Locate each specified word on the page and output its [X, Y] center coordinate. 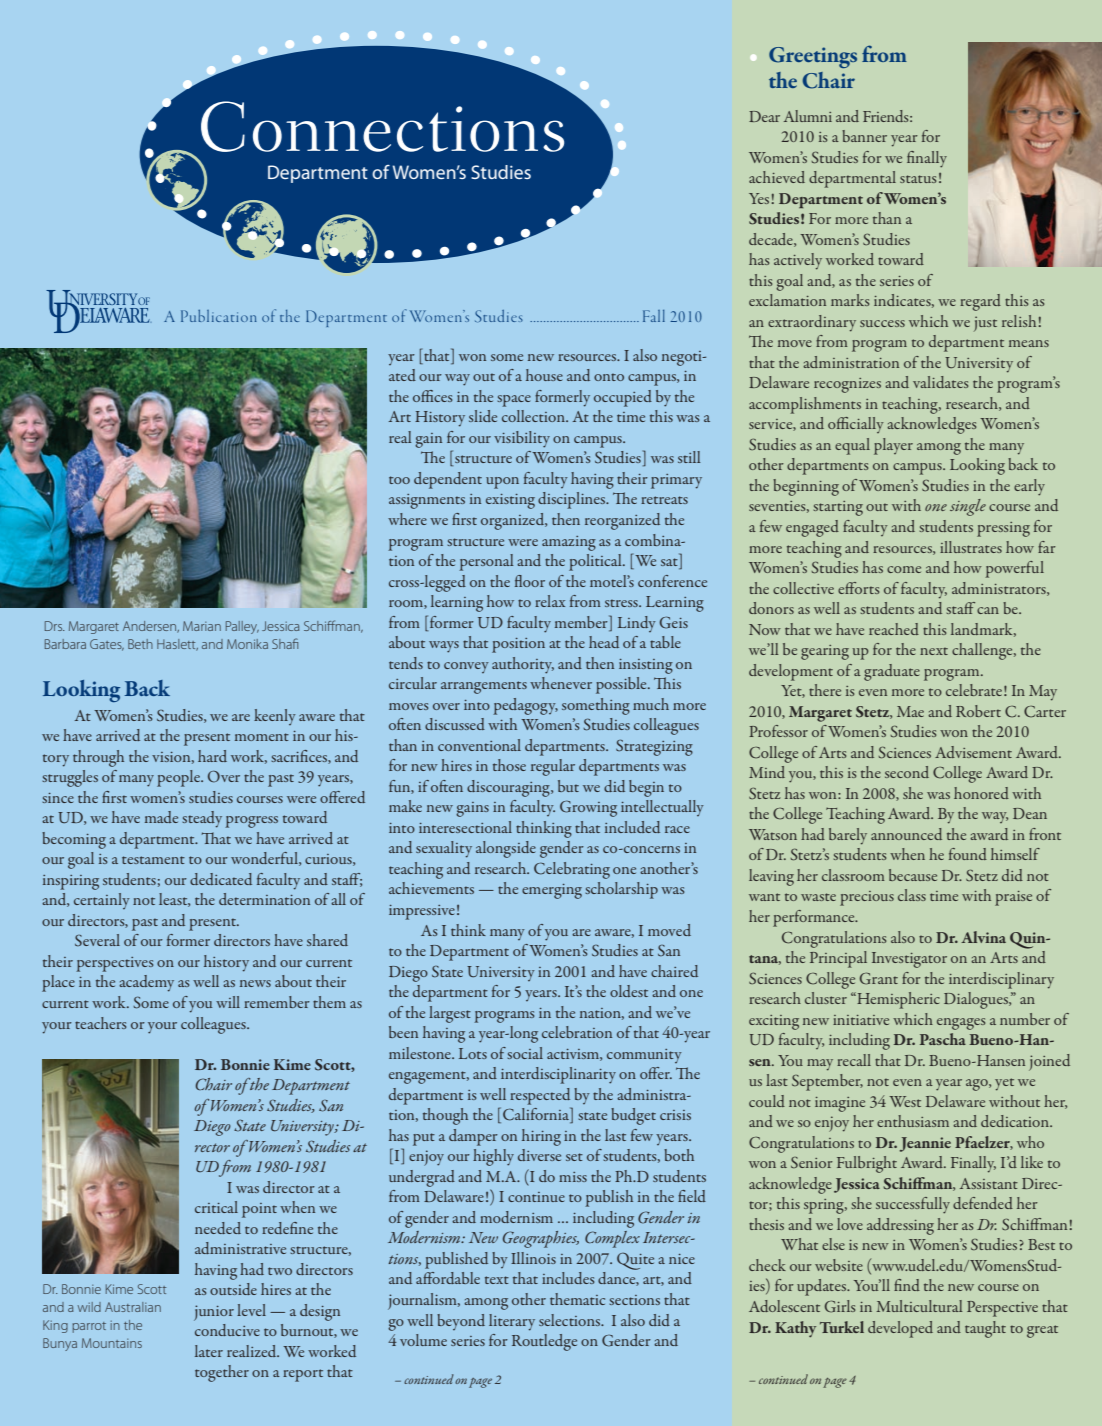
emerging [552, 891]
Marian [202, 626]
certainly [102, 901]
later [209, 1351]
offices [433, 396]
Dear [764, 116]
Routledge [544, 1342]
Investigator [909, 960]
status [918, 179]
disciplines [573, 500]
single [968, 507]
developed [900, 1329]
